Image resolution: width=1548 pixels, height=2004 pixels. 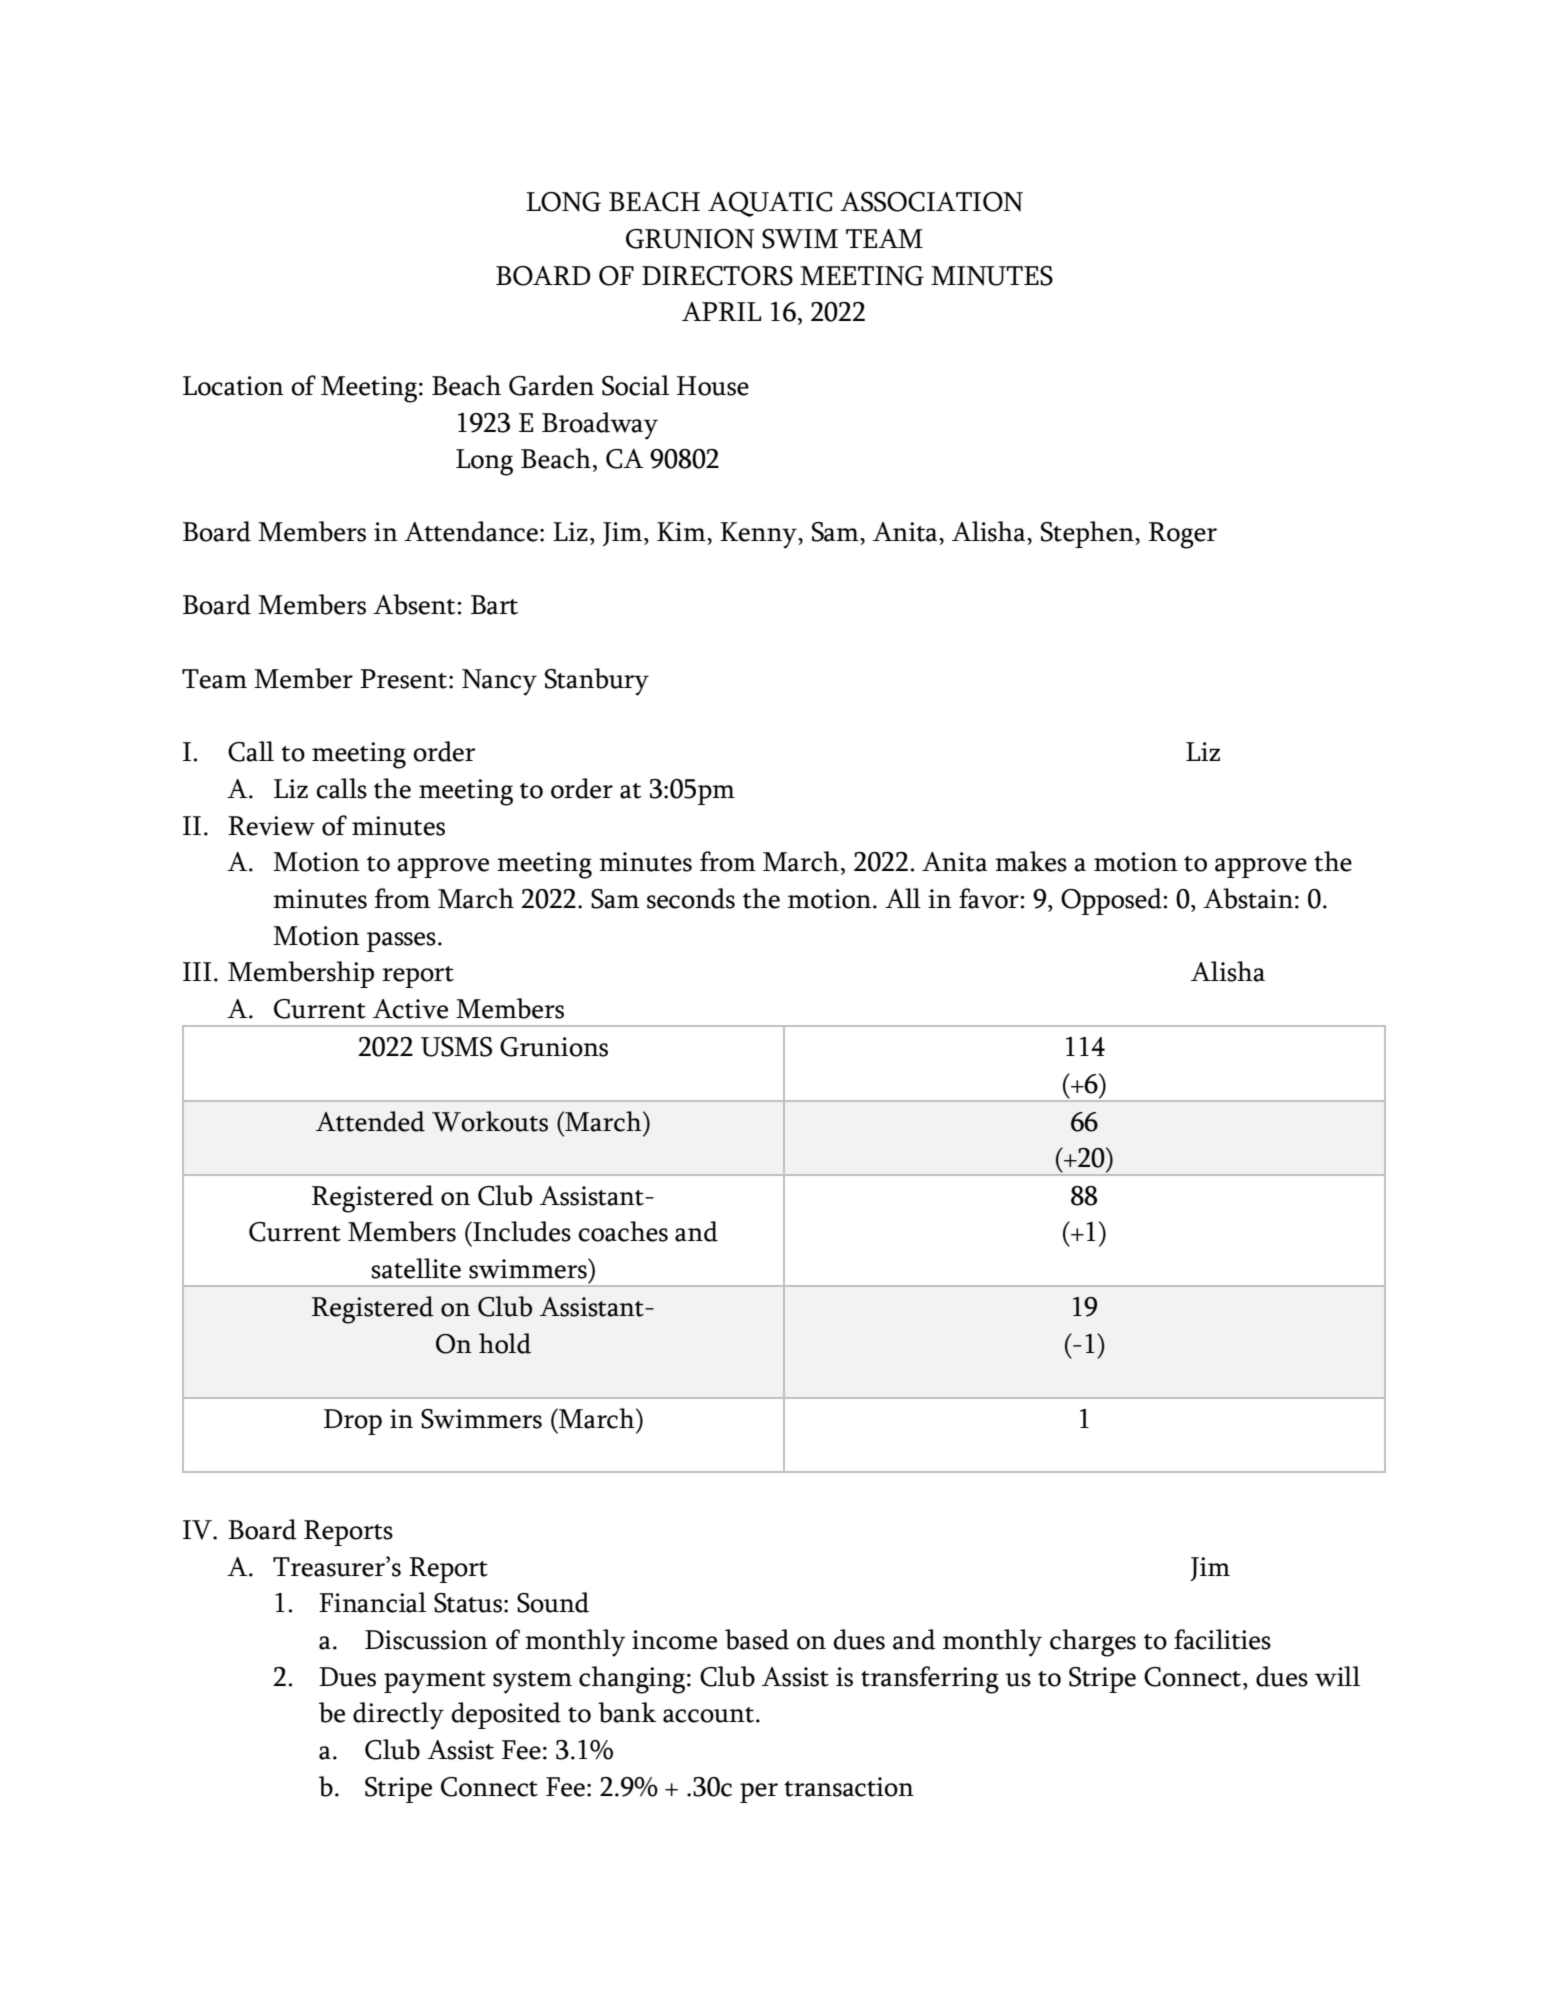 I want to click on Location, so click(x=233, y=386).
